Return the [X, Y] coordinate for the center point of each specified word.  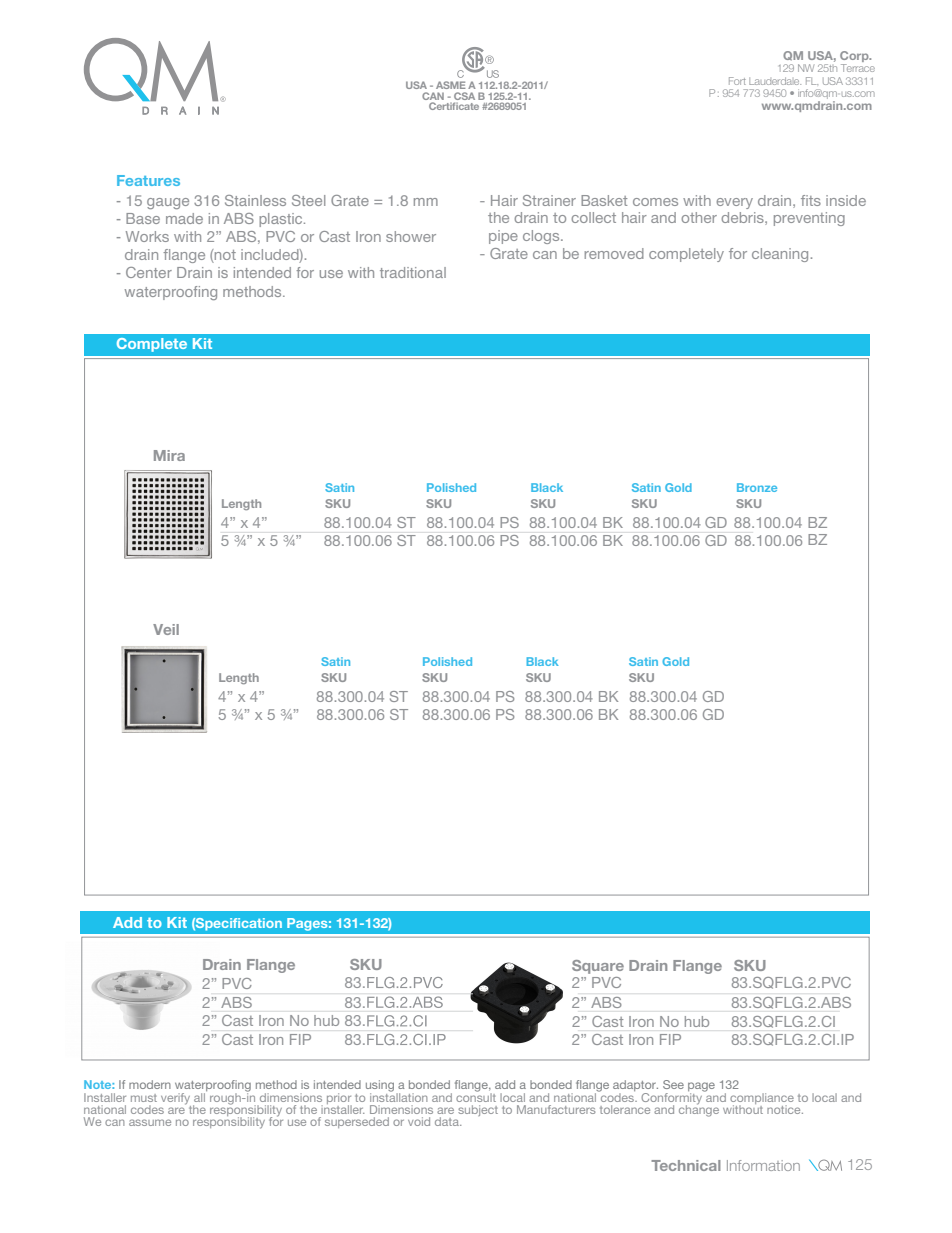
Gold [675, 661]
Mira [169, 455]
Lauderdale [775, 81]
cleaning [780, 255]
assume [150, 1122]
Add [127, 922]
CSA [464, 96]
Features [148, 180]
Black [543, 661]
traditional [413, 272]
